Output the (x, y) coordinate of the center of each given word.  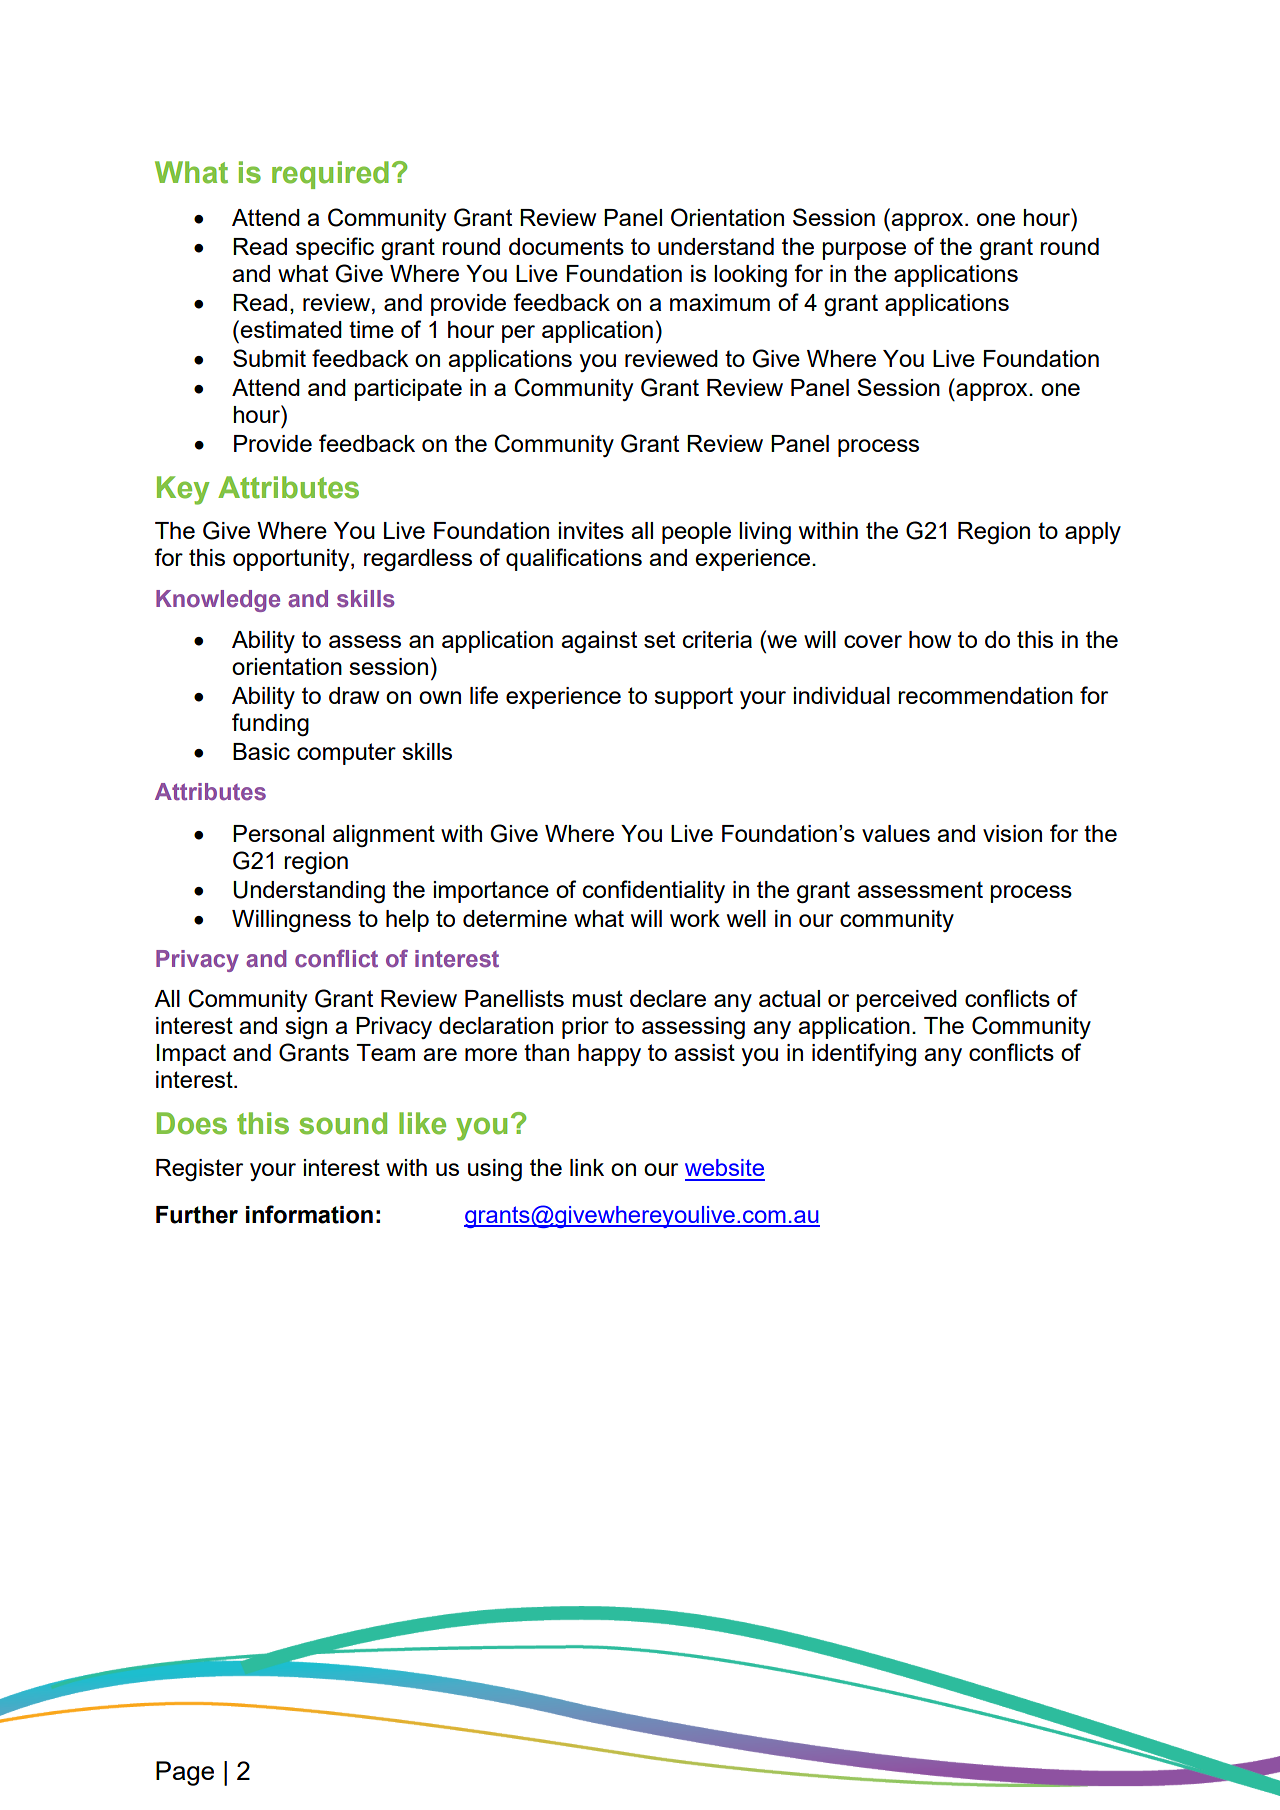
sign (306, 1028)
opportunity (292, 560)
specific (335, 248)
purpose (864, 251)
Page (185, 1773)
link (587, 1167)
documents (566, 246)
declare (668, 998)
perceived (906, 1001)
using (495, 1170)
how (930, 639)
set (659, 639)
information (309, 1214)
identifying (864, 1055)
